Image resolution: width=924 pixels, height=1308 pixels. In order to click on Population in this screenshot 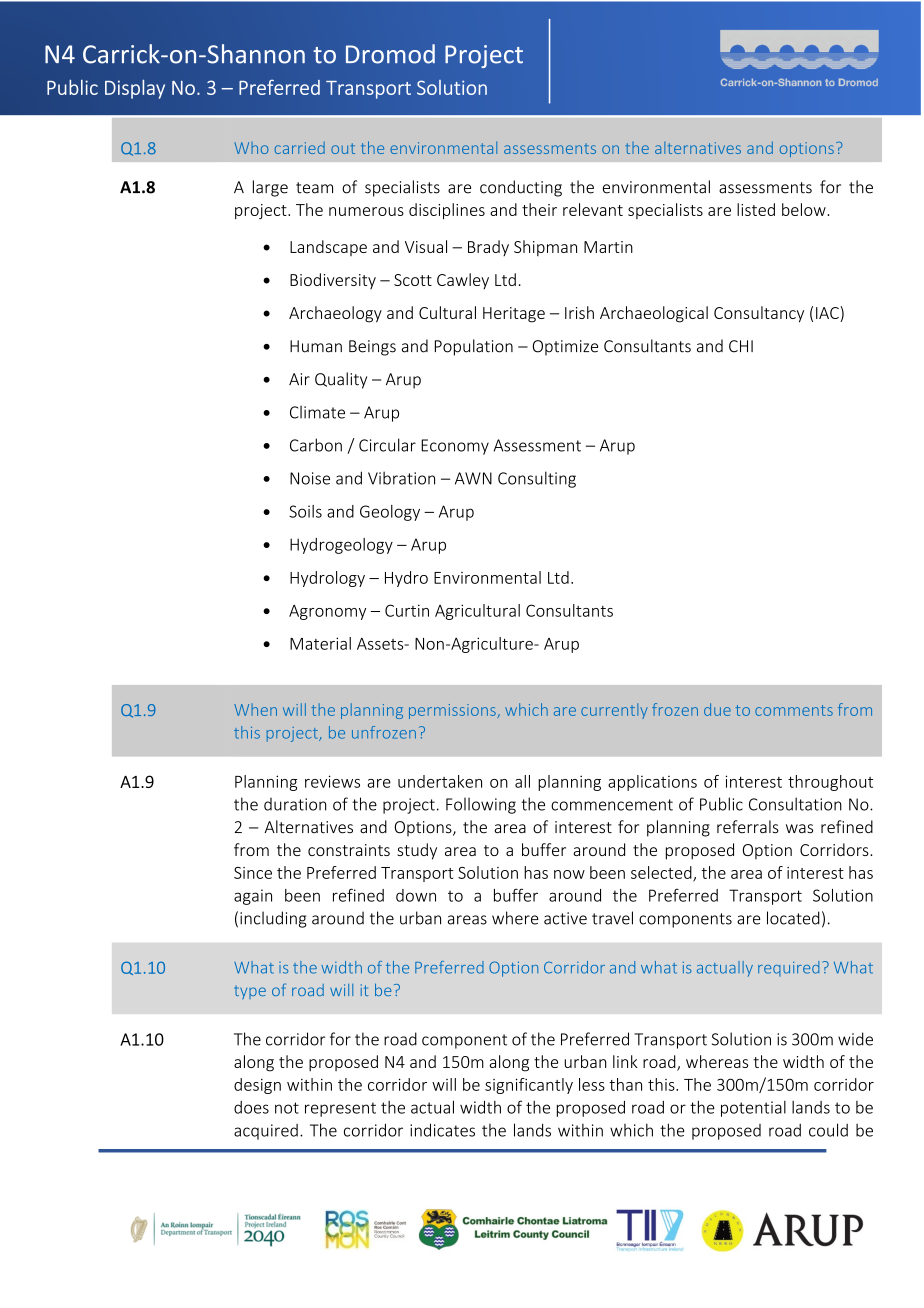, I will do `click(474, 347)`.
